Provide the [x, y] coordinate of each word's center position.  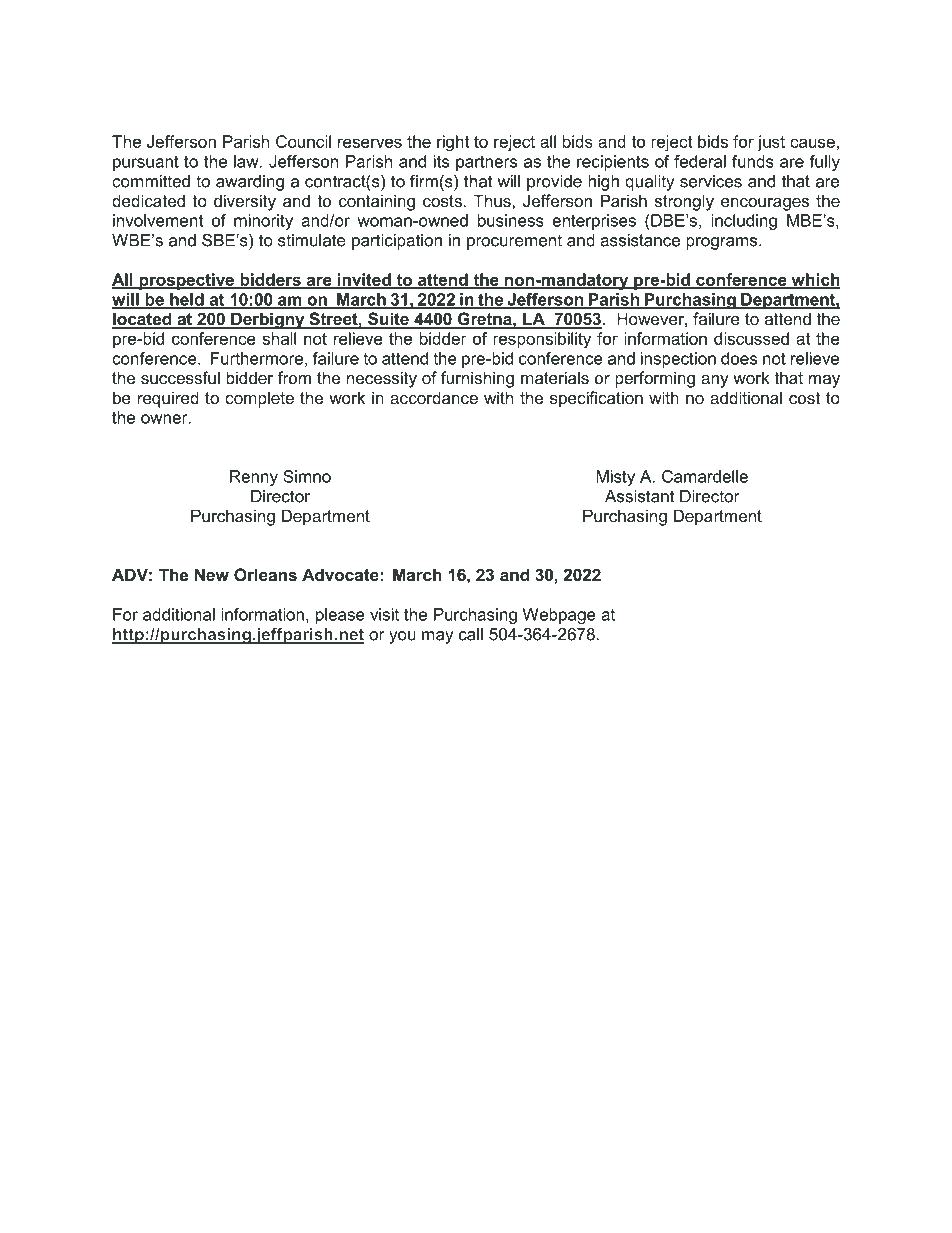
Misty [615, 478]
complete [259, 399]
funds [753, 161]
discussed [751, 338]
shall [279, 338]
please [340, 616]
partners [486, 163]
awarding [250, 183]
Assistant [640, 496]
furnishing [477, 379]
